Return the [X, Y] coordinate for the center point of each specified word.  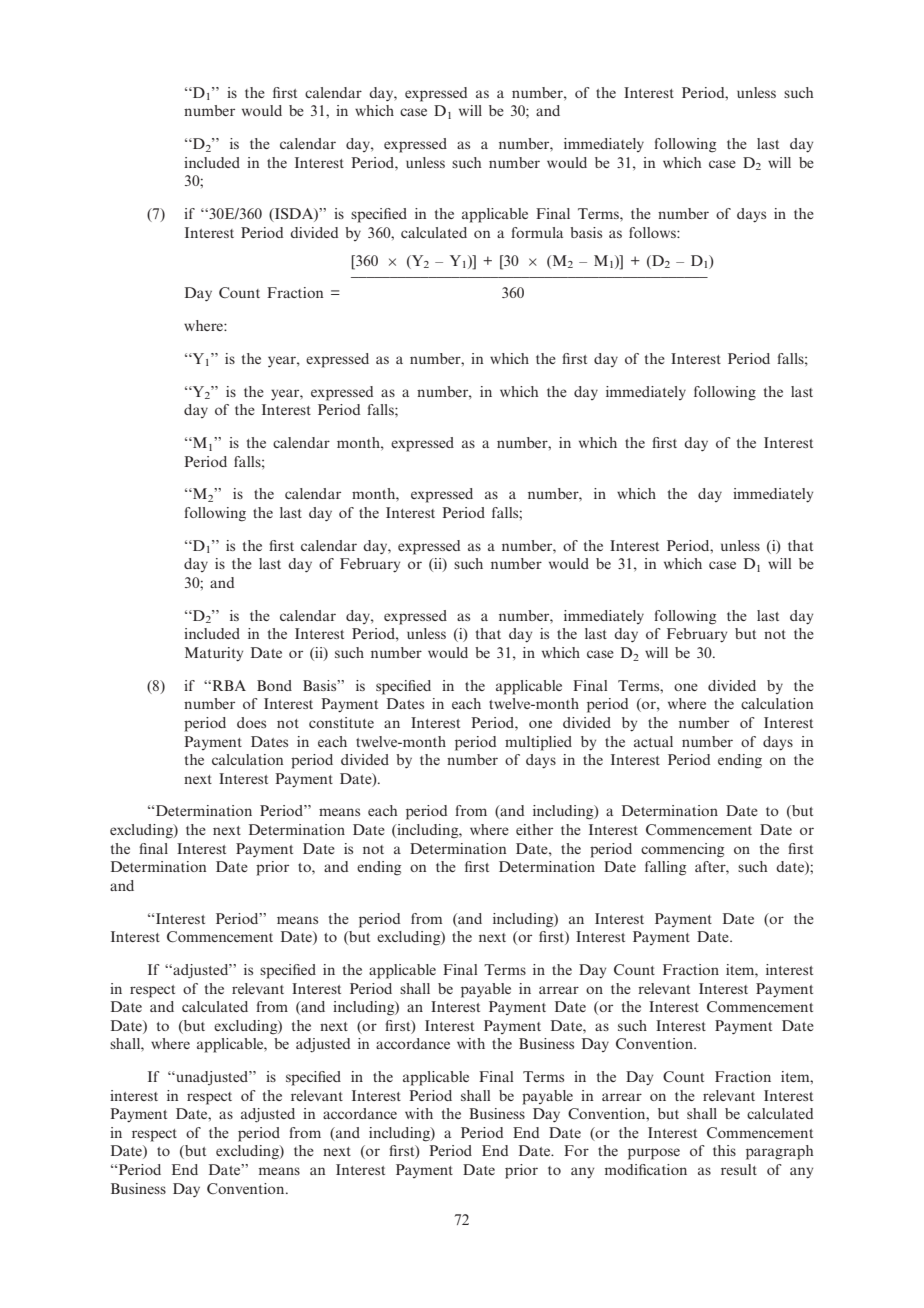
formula [537, 232]
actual [653, 741]
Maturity [214, 654]
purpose [654, 1154]
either [534, 829]
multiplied [538, 743]
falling [665, 868]
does [251, 722]
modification [646, 1169]
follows [653, 232]
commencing [682, 850]
